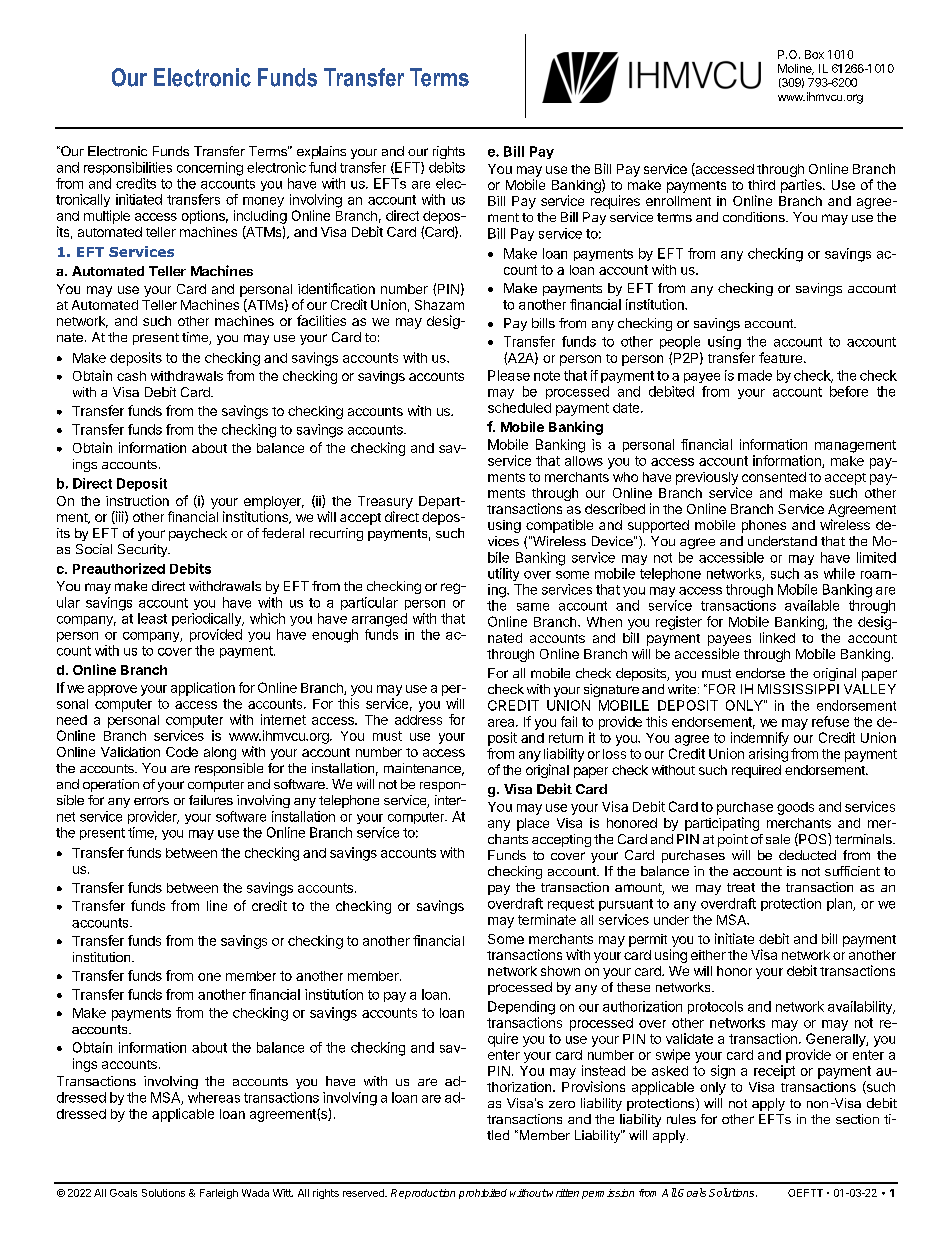 The height and width of the document is (1233, 952). What do you see at coordinates (255, 1193) in the document?
I see `Wada` at bounding box center [255, 1193].
